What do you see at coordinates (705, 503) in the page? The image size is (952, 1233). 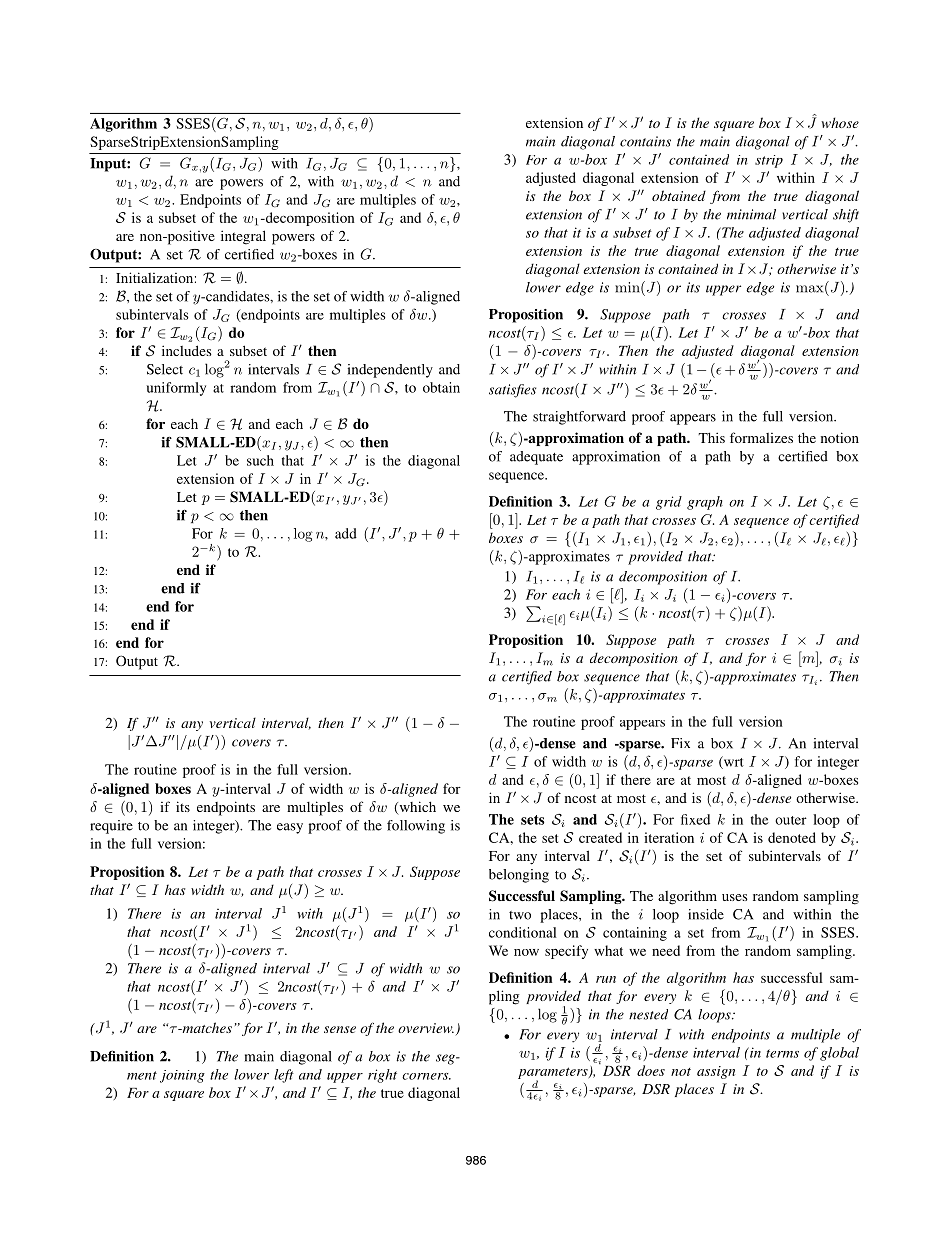 I see `graph` at bounding box center [705, 503].
